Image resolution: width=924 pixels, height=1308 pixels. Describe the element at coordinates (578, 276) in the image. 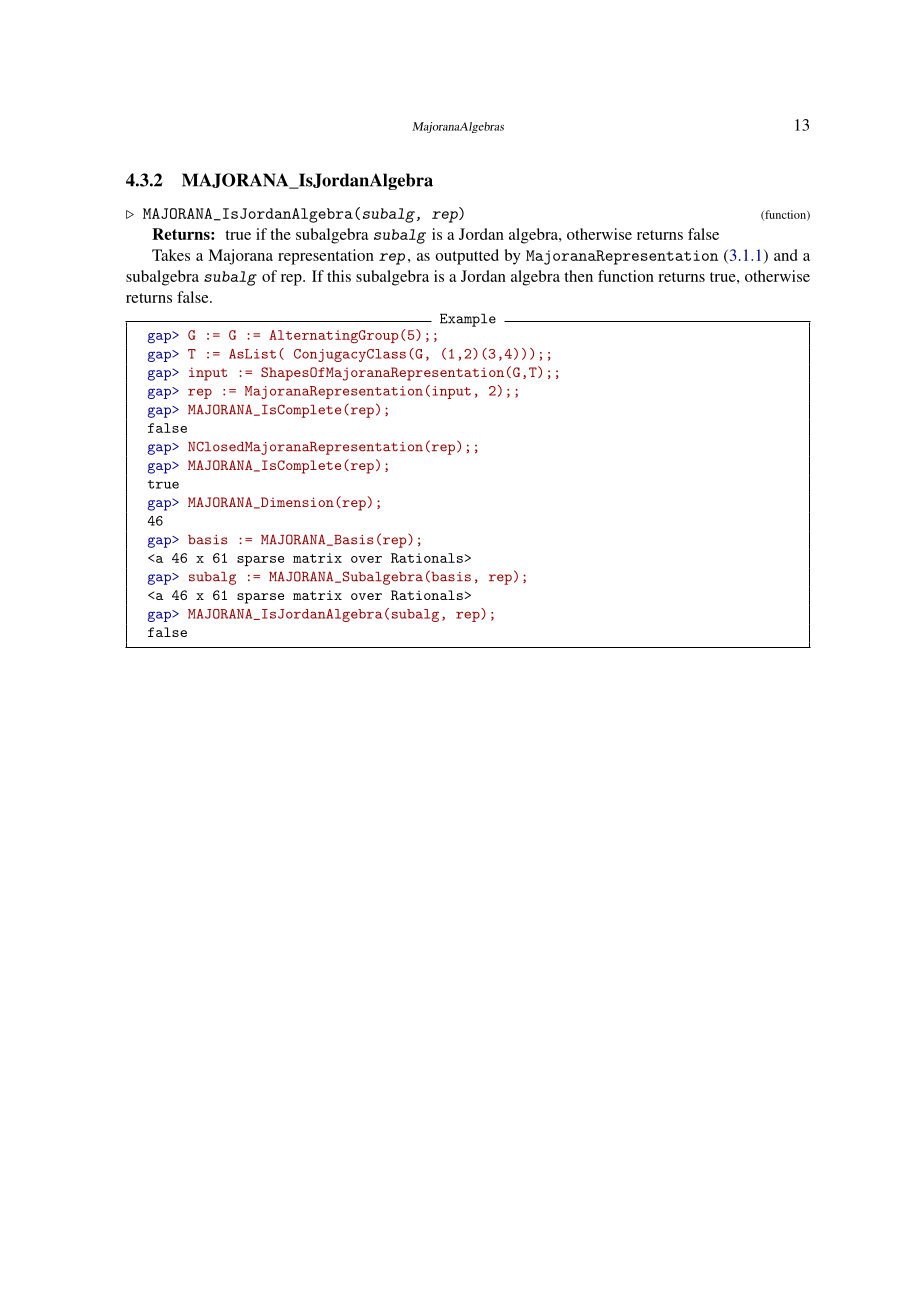

I see `then` at that location.
